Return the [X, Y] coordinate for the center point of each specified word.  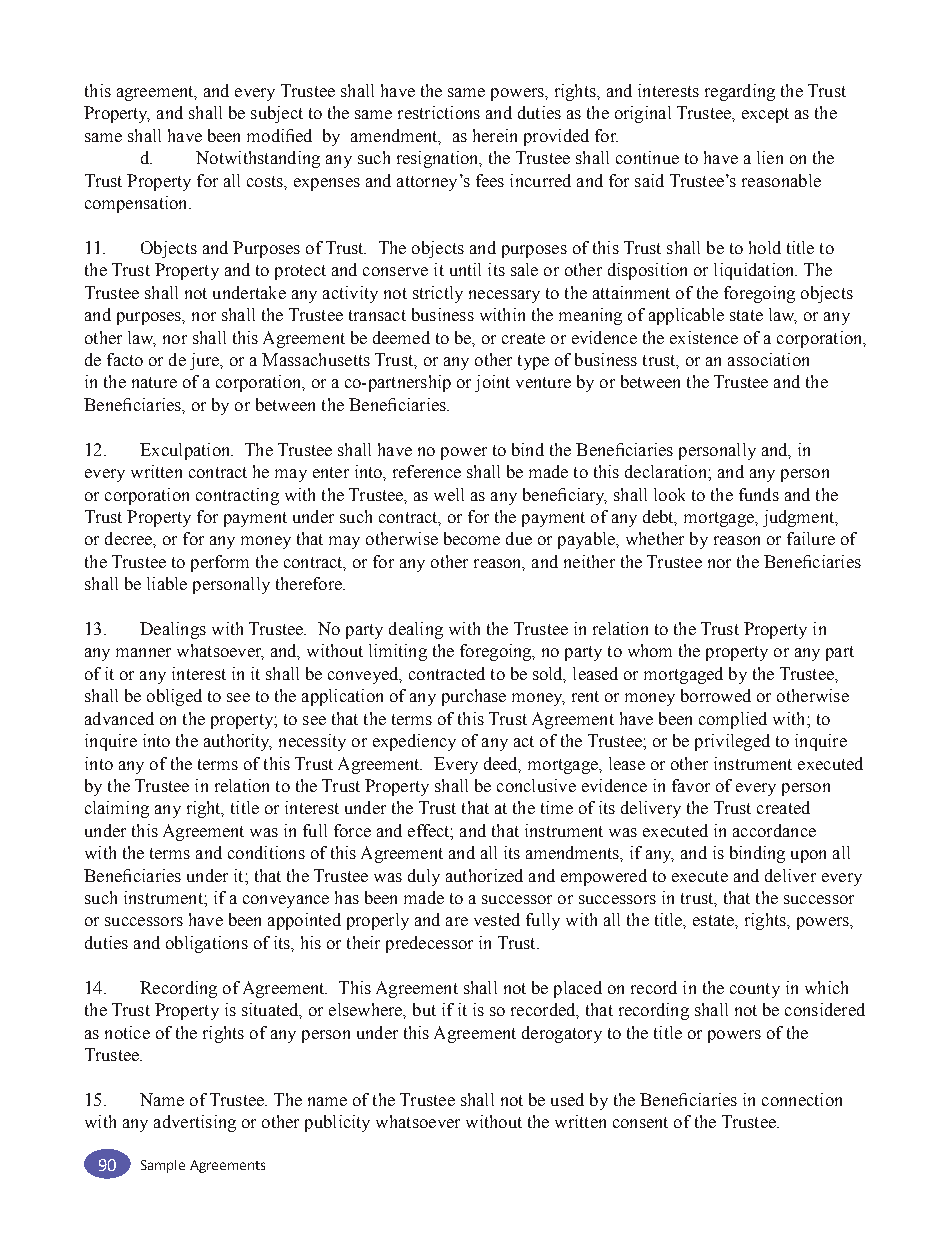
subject [277, 114]
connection [802, 1099]
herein [495, 135]
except [765, 115]
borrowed [716, 695]
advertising [195, 1123]
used [567, 1099]
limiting [398, 652]
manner [143, 652]
